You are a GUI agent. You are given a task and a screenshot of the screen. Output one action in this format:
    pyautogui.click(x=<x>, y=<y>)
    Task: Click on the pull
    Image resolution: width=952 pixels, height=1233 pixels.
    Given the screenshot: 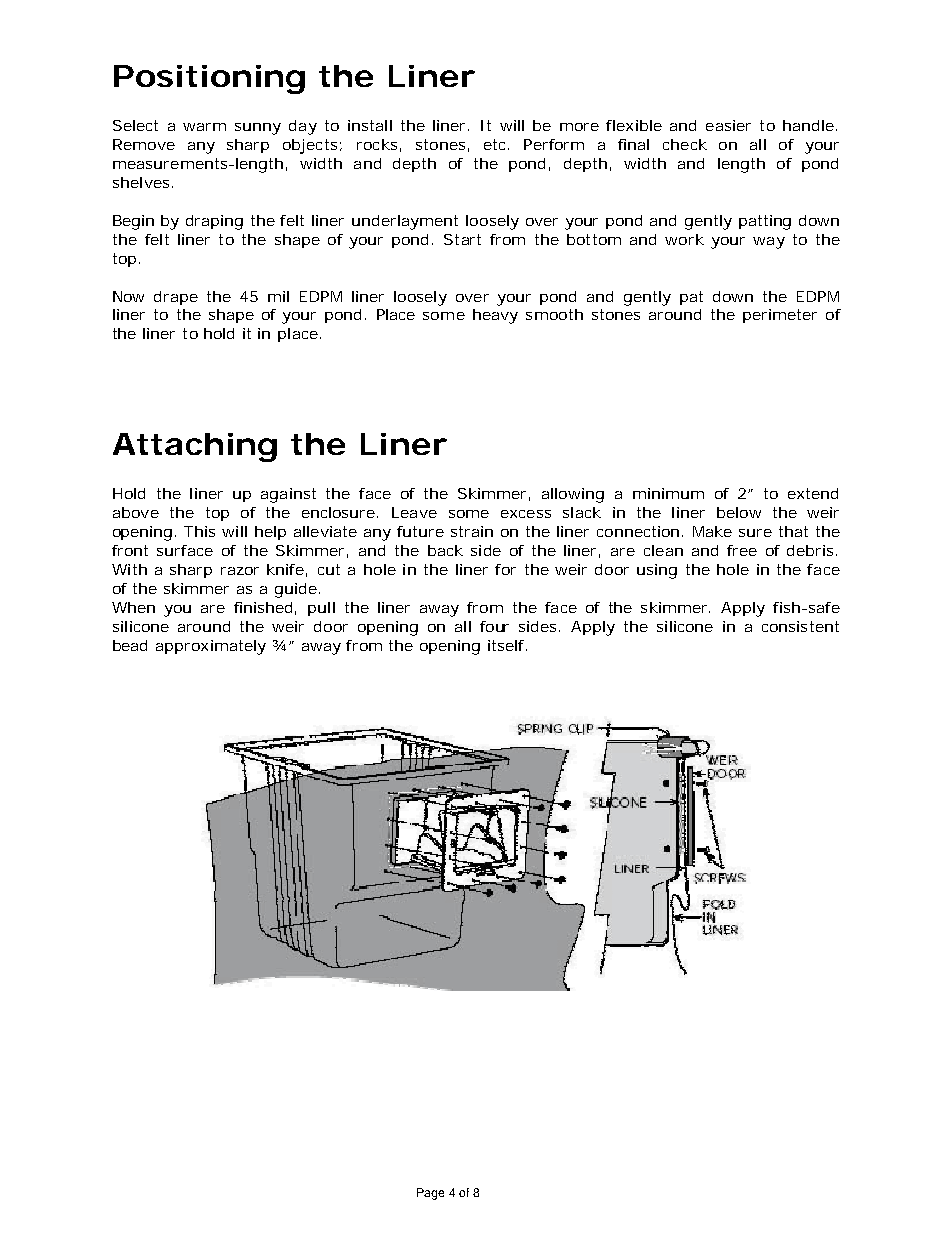 What is the action you would take?
    pyautogui.click(x=321, y=609)
